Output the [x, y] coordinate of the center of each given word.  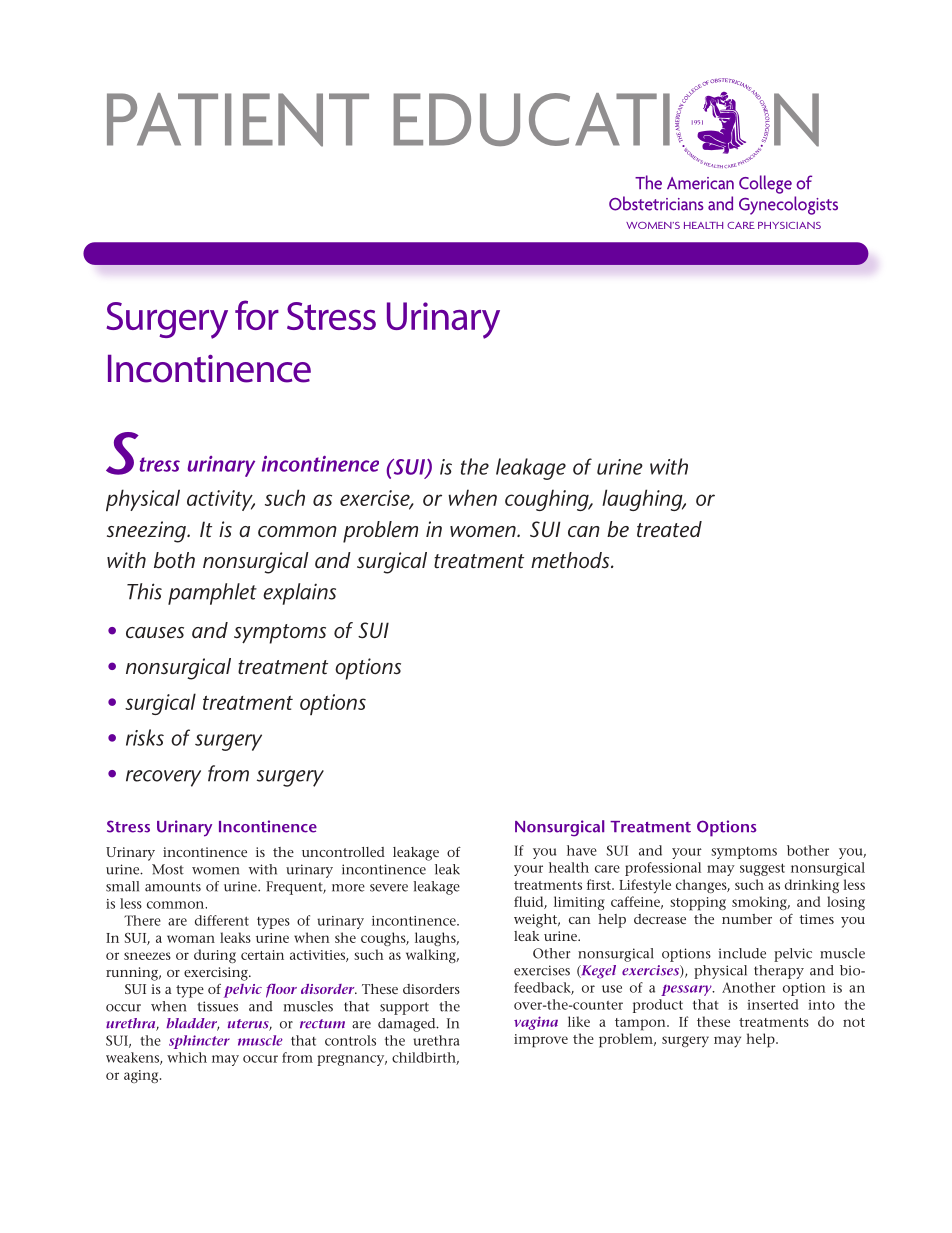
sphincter [199, 1042]
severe [389, 888]
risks [145, 737]
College [765, 184]
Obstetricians [656, 203]
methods [571, 560]
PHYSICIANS [789, 225]
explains [299, 594]
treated [669, 529]
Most [168, 869]
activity [221, 500]
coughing [548, 500]
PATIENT [238, 120]
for [257, 315]
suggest [762, 869]
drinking [812, 886]
